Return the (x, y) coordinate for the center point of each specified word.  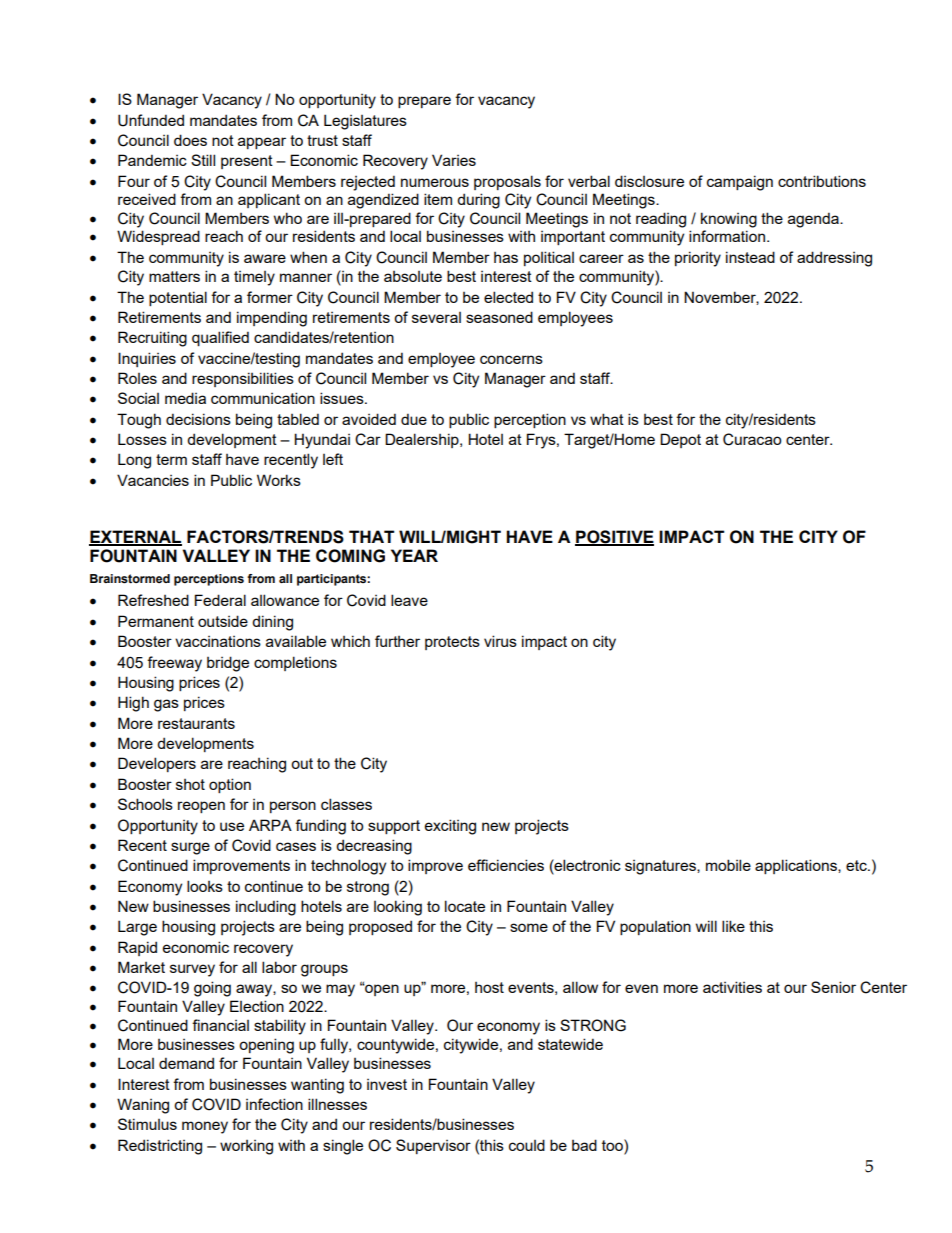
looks (205, 886)
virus (500, 641)
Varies (454, 160)
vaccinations (218, 641)
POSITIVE (614, 537)
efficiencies (506, 865)
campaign (740, 183)
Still (203, 160)
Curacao (752, 439)
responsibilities (243, 379)
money (205, 1127)
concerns (511, 359)
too (613, 1145)
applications (797, 866)
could (527, 1145)
